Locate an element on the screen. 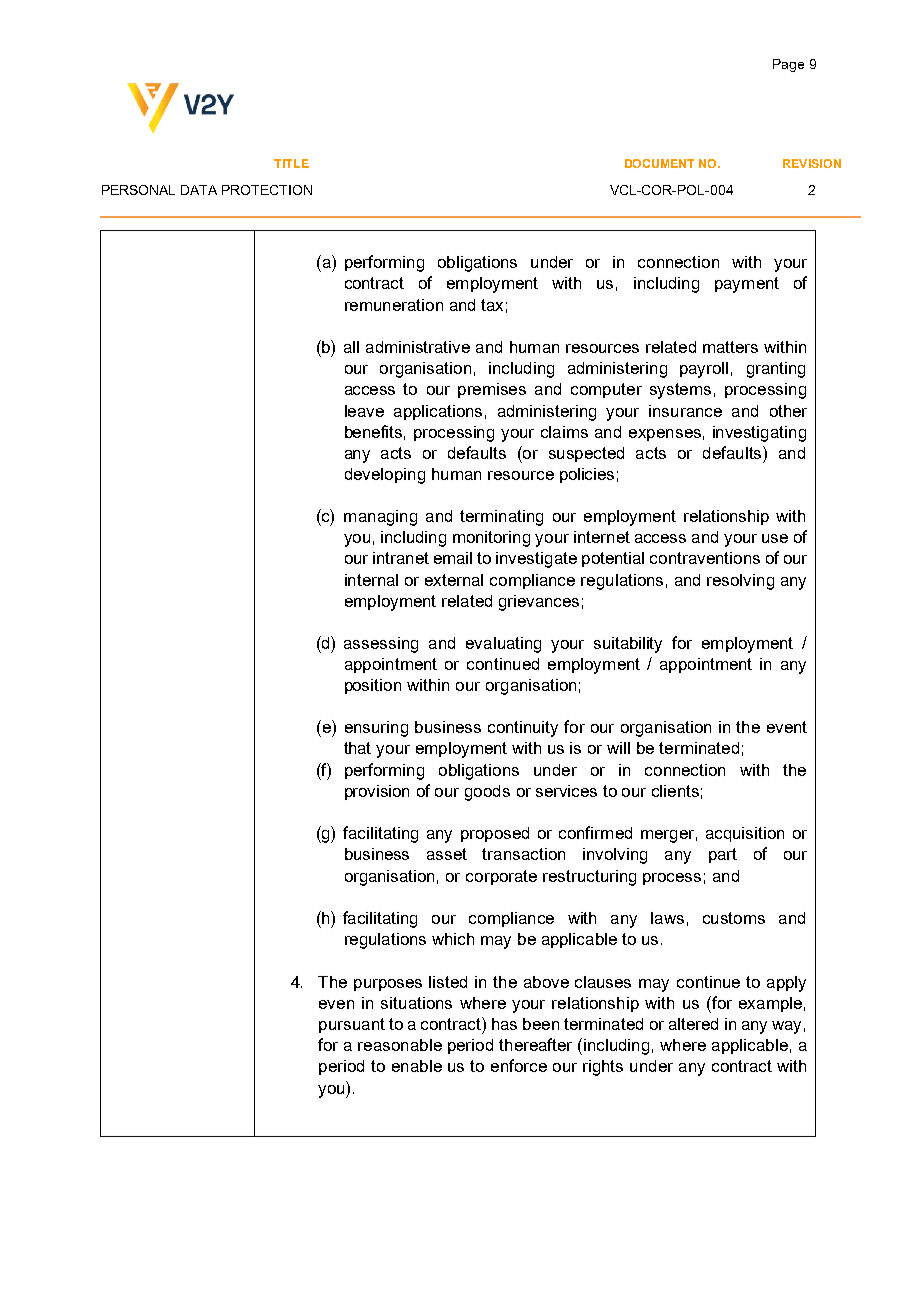  resolving is located at coordinates (740, 582).
